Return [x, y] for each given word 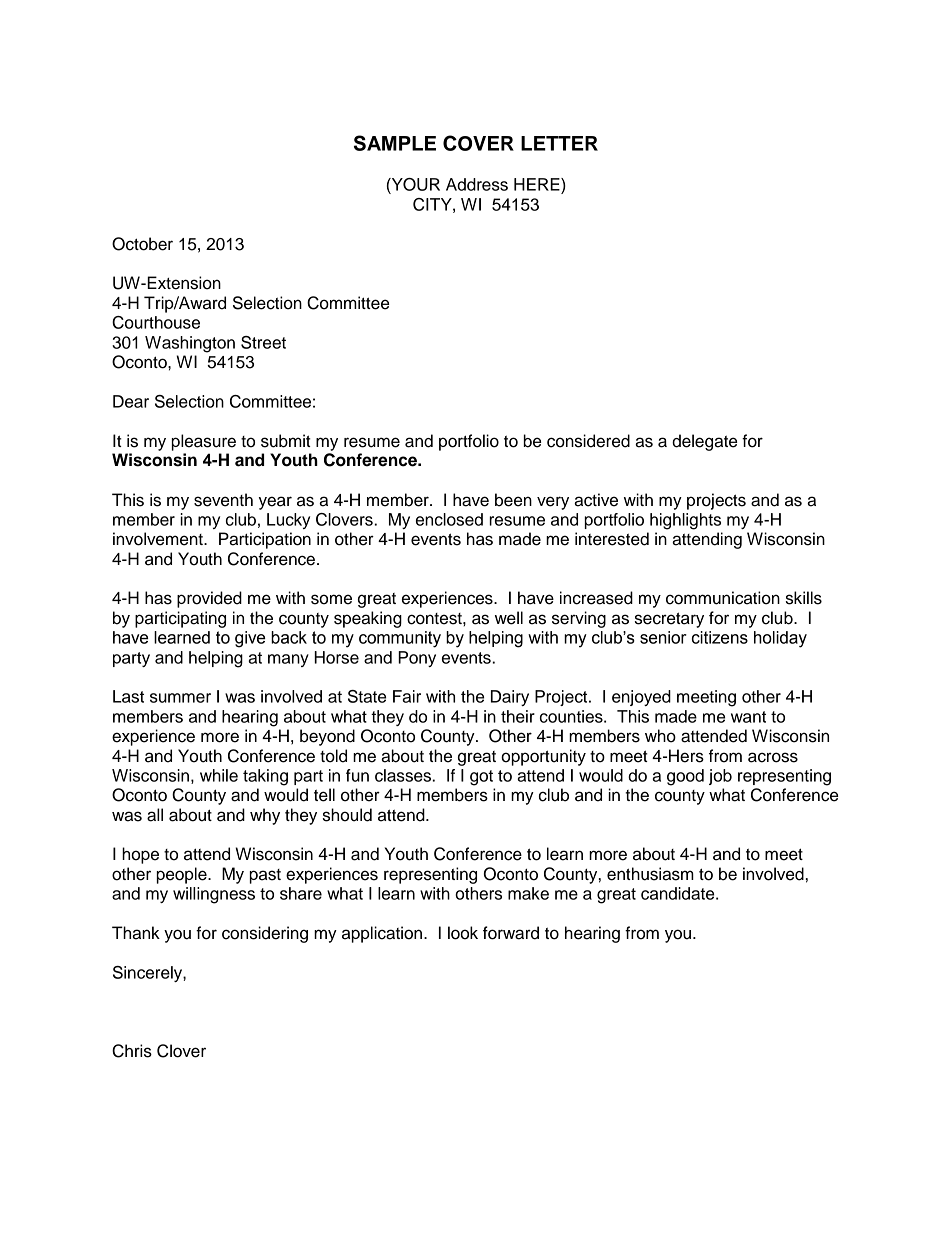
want [748, 717]
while [219, 775]
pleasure [204, 442]
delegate [704, 442]
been [513, 500]
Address [477, 184]
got [481, 778]
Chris [132, 1051]
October [142, 244]
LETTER [559, 143]
